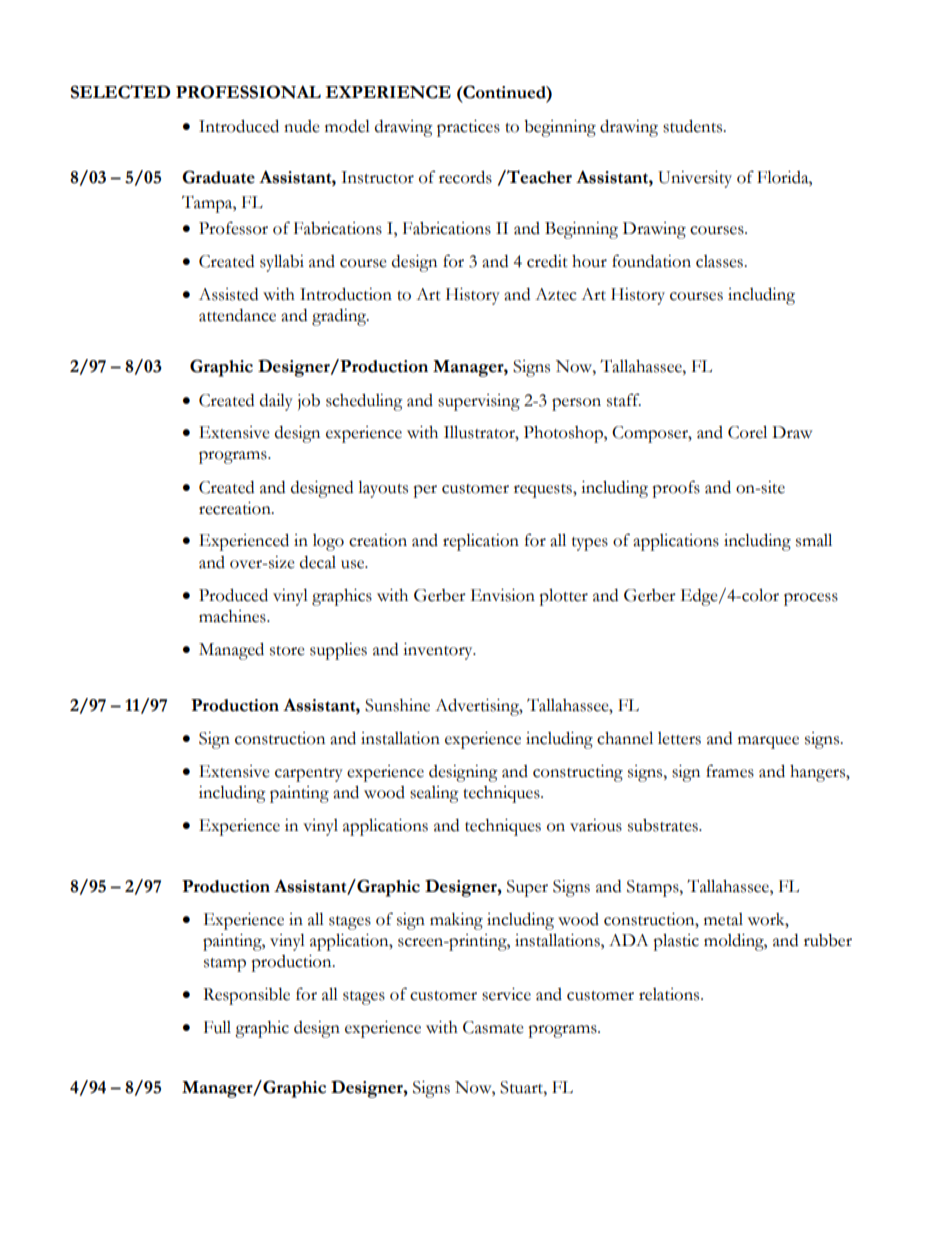 This screenshot has width=952, height=1233. I want to click on carpentry, so click(309, 775).
